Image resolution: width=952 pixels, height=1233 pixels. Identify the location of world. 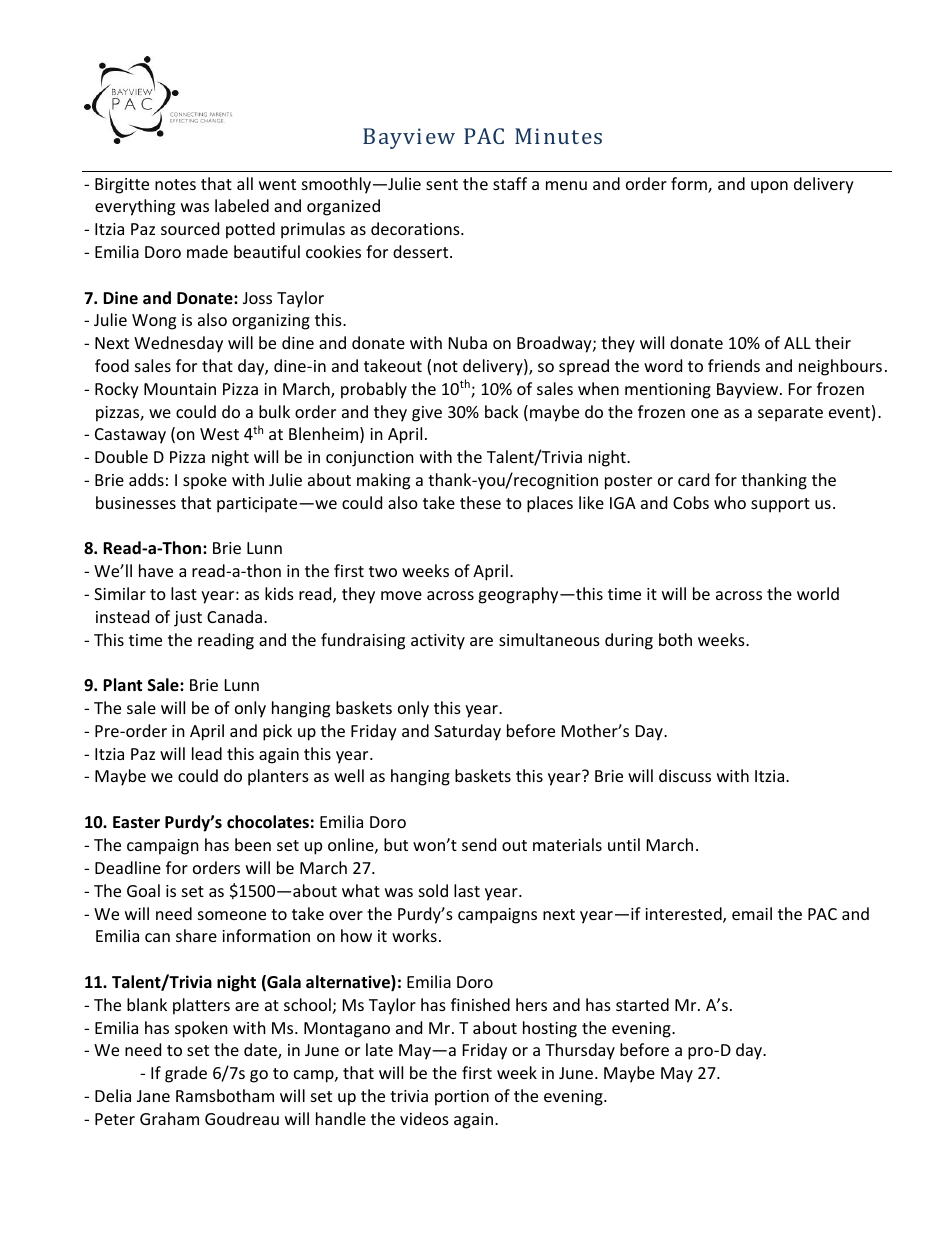
(818, 593).
